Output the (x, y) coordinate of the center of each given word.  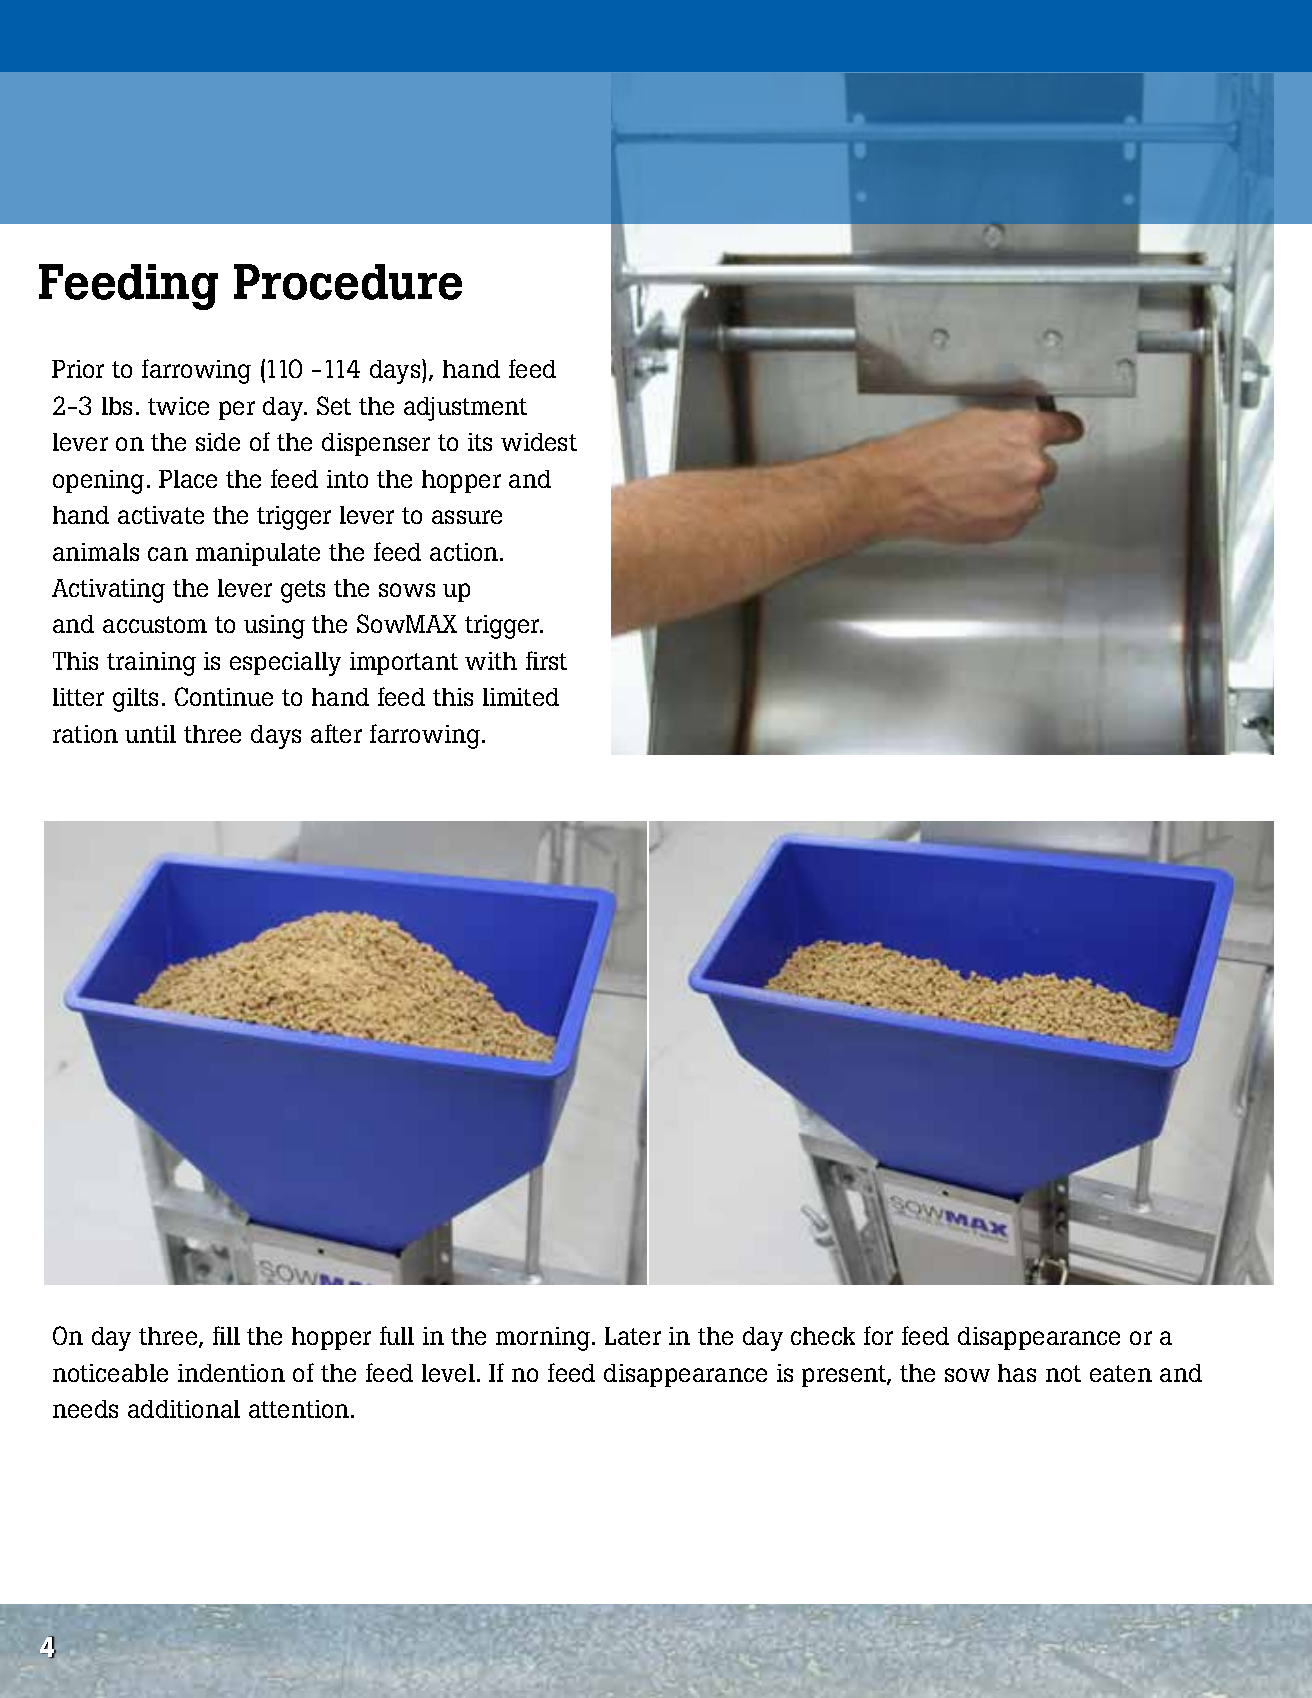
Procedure (348, 282)
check (823, 1336)
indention (231, 1373)
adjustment (465, 409)
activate (161, 515)
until (150, 734)
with (491, 661)
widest (539, 442)
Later (633, 1336)
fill (226, 1335)
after (336, 733)
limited (521, 697)
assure (467, 517)
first (546, 660)
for (878, 1335)
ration (85, 734)
